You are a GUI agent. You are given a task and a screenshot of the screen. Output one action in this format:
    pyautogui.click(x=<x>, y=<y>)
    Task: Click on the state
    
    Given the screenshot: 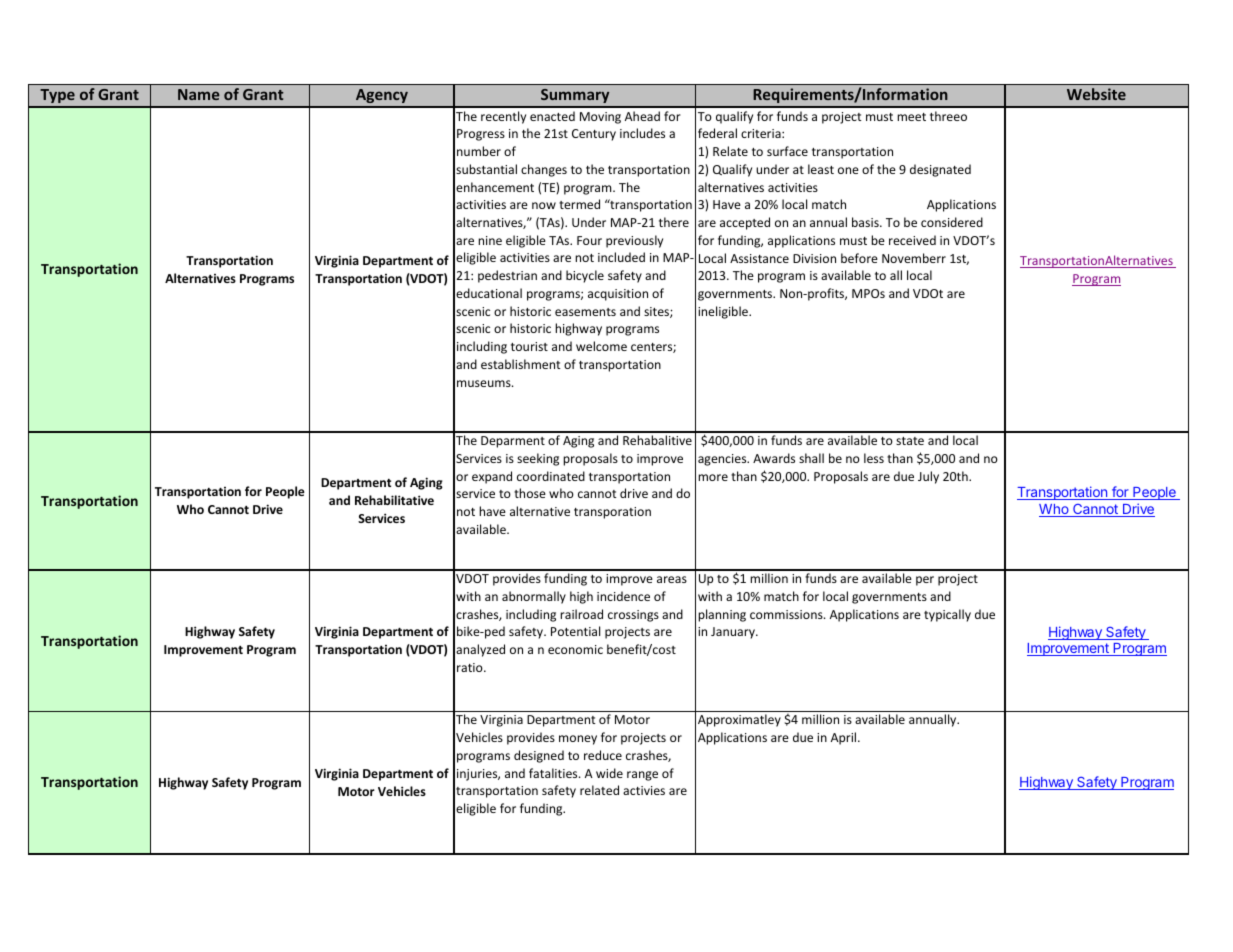 What is the action you would take?
    pyautogui.click(x=910, y=441)
